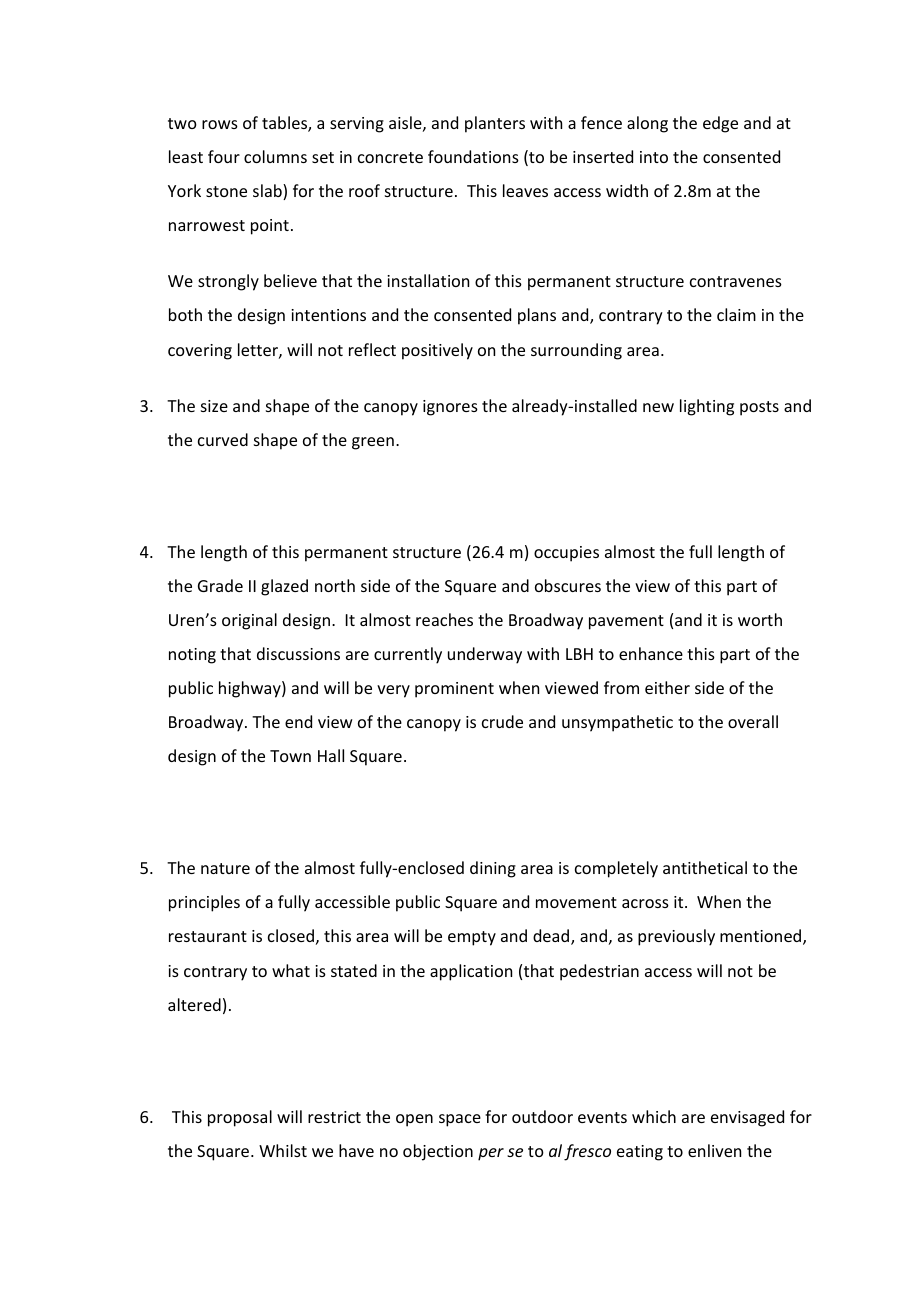  I want to click on curved, so click(223, 439).
